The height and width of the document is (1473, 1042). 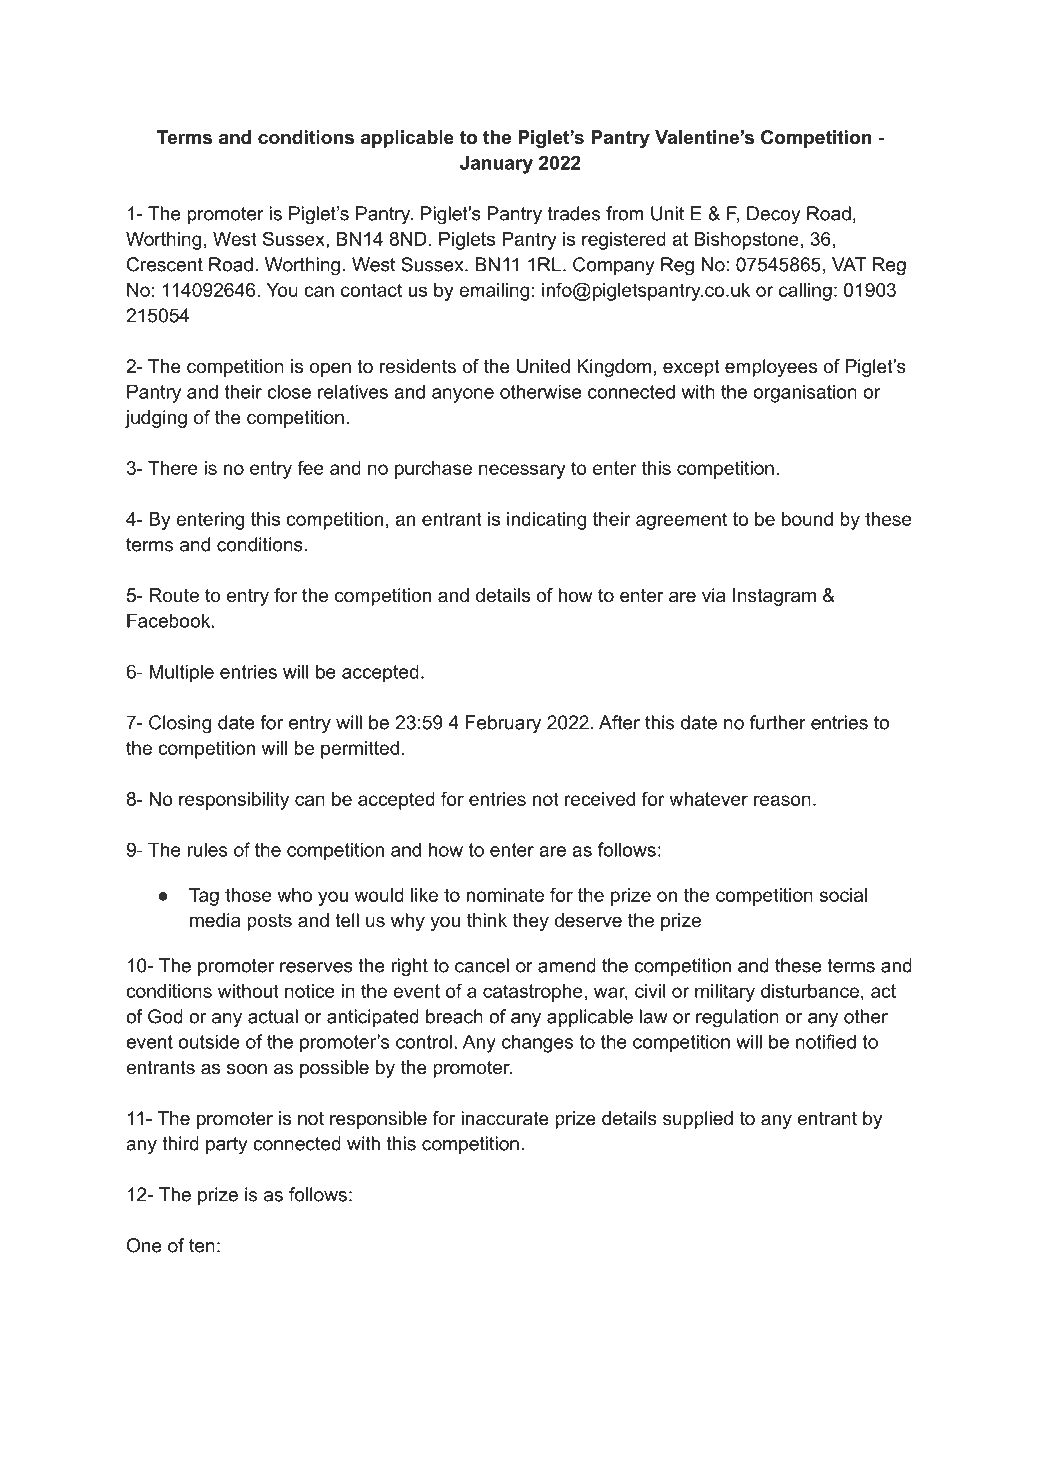 What do you see at coordinates (165, 264) in the document?
I see `Crescent` at bounding box center [165, 264].
